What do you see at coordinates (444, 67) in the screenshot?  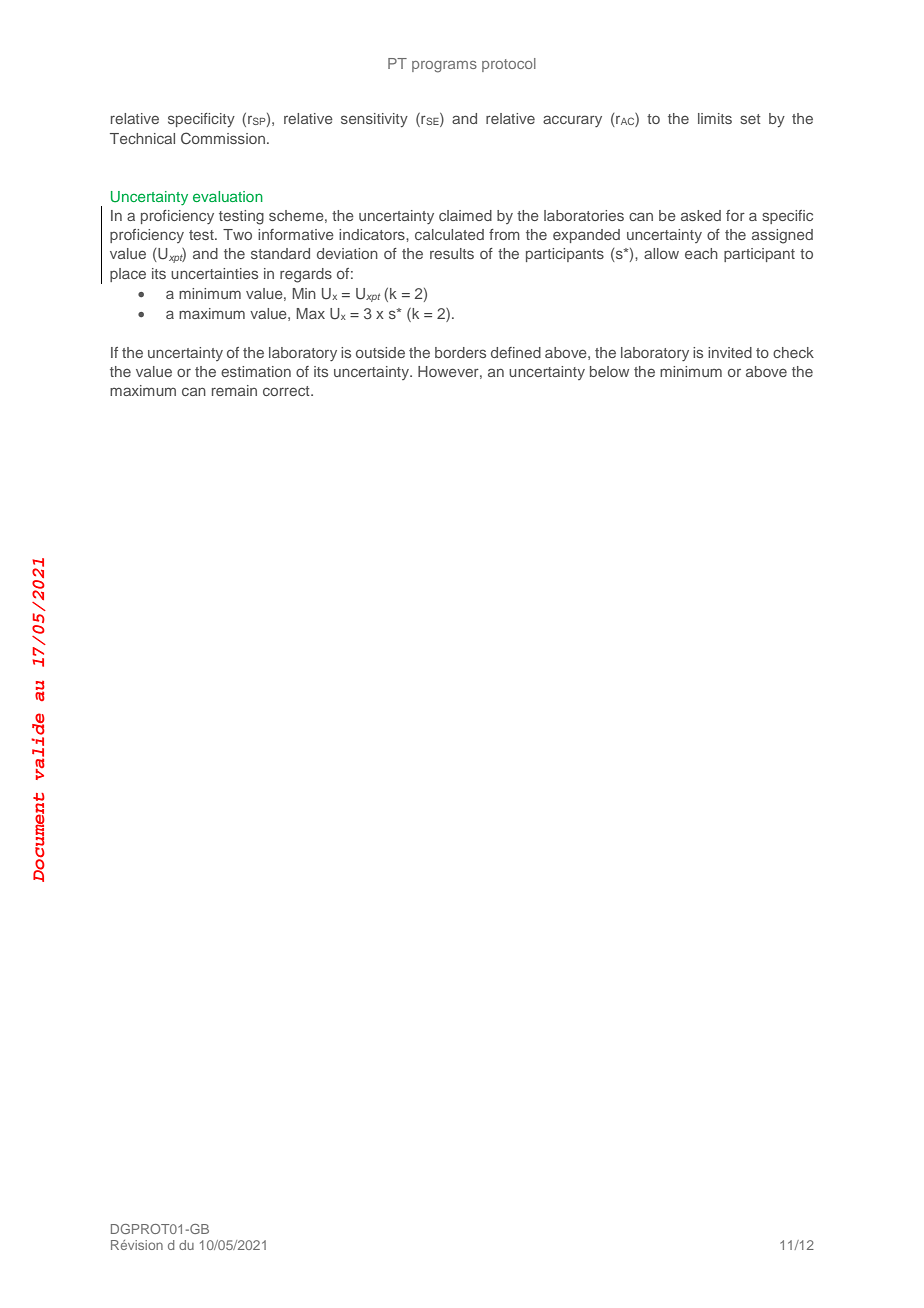 I see `programs` at bounding box center [444, 67].
